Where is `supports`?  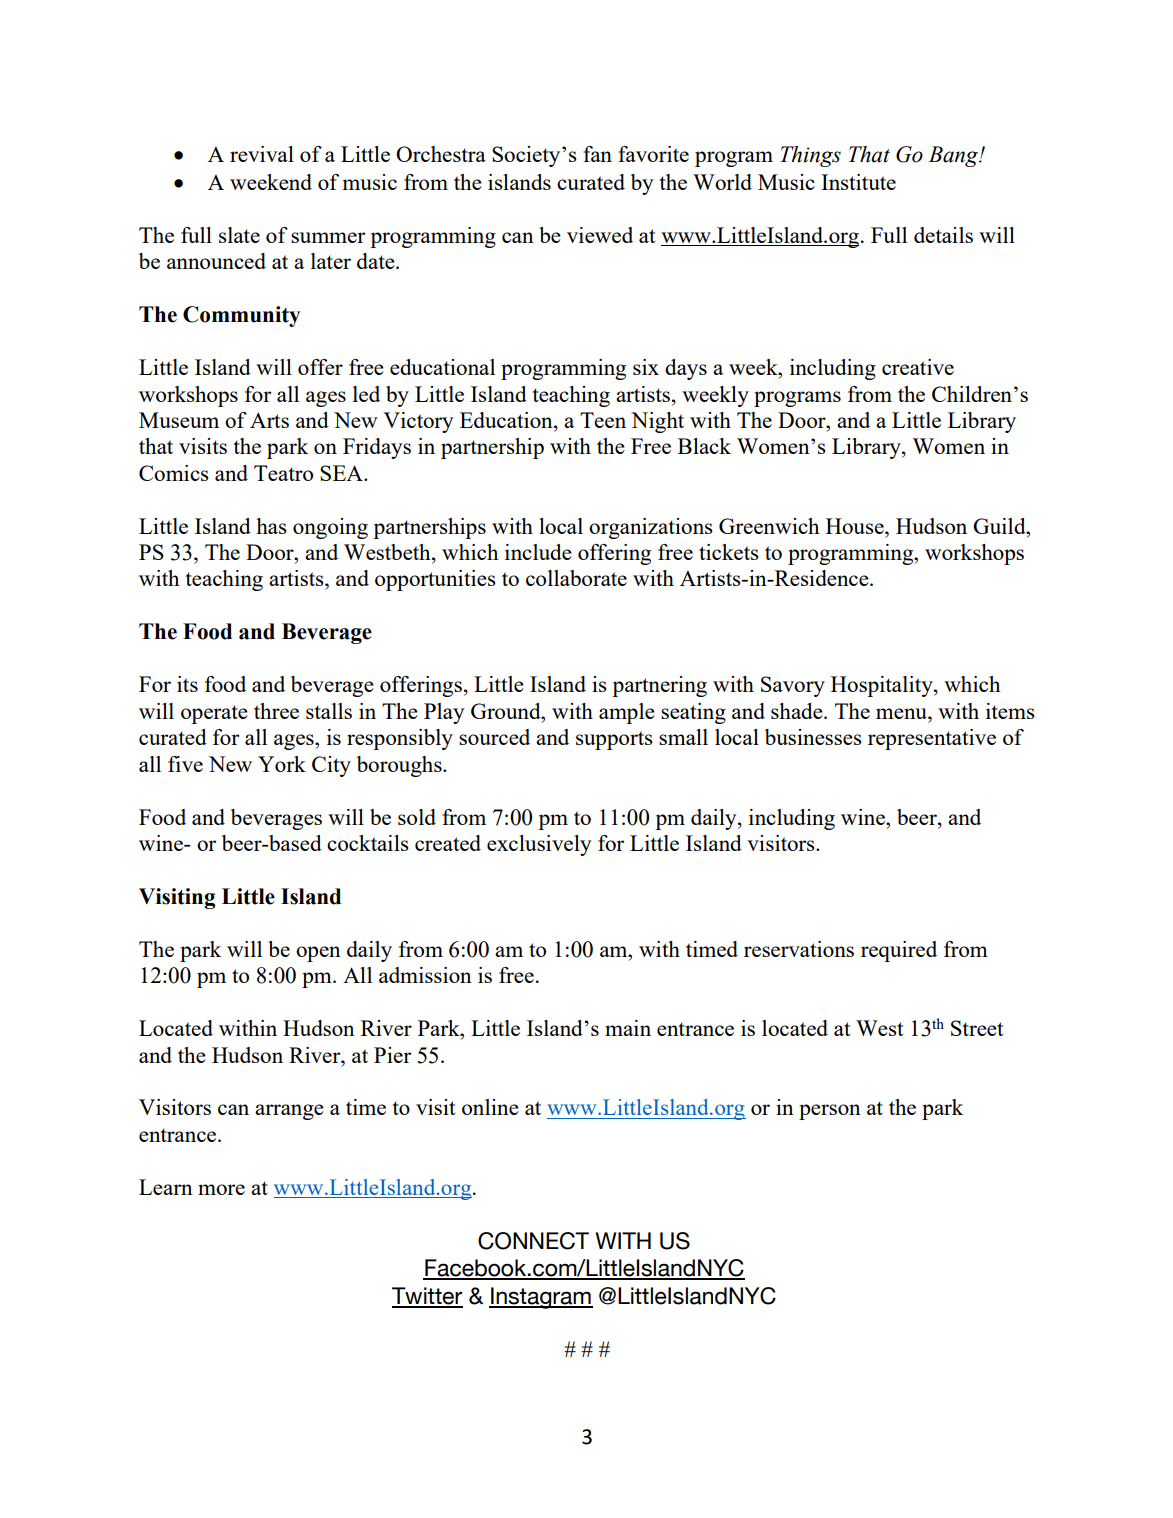
supports is located at coordinates (614, 740).
